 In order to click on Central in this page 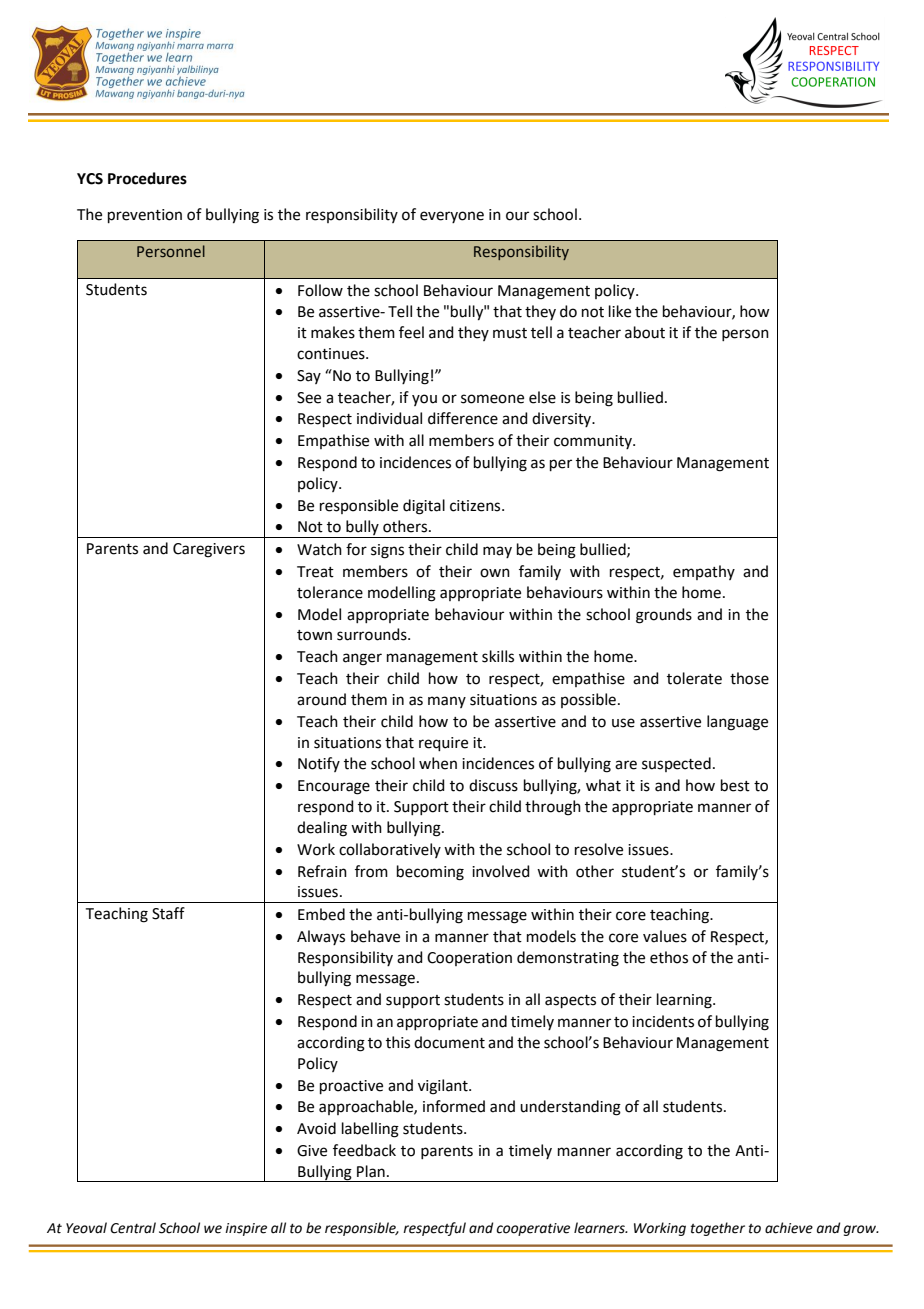, I will do `click(133, 1228)`.
